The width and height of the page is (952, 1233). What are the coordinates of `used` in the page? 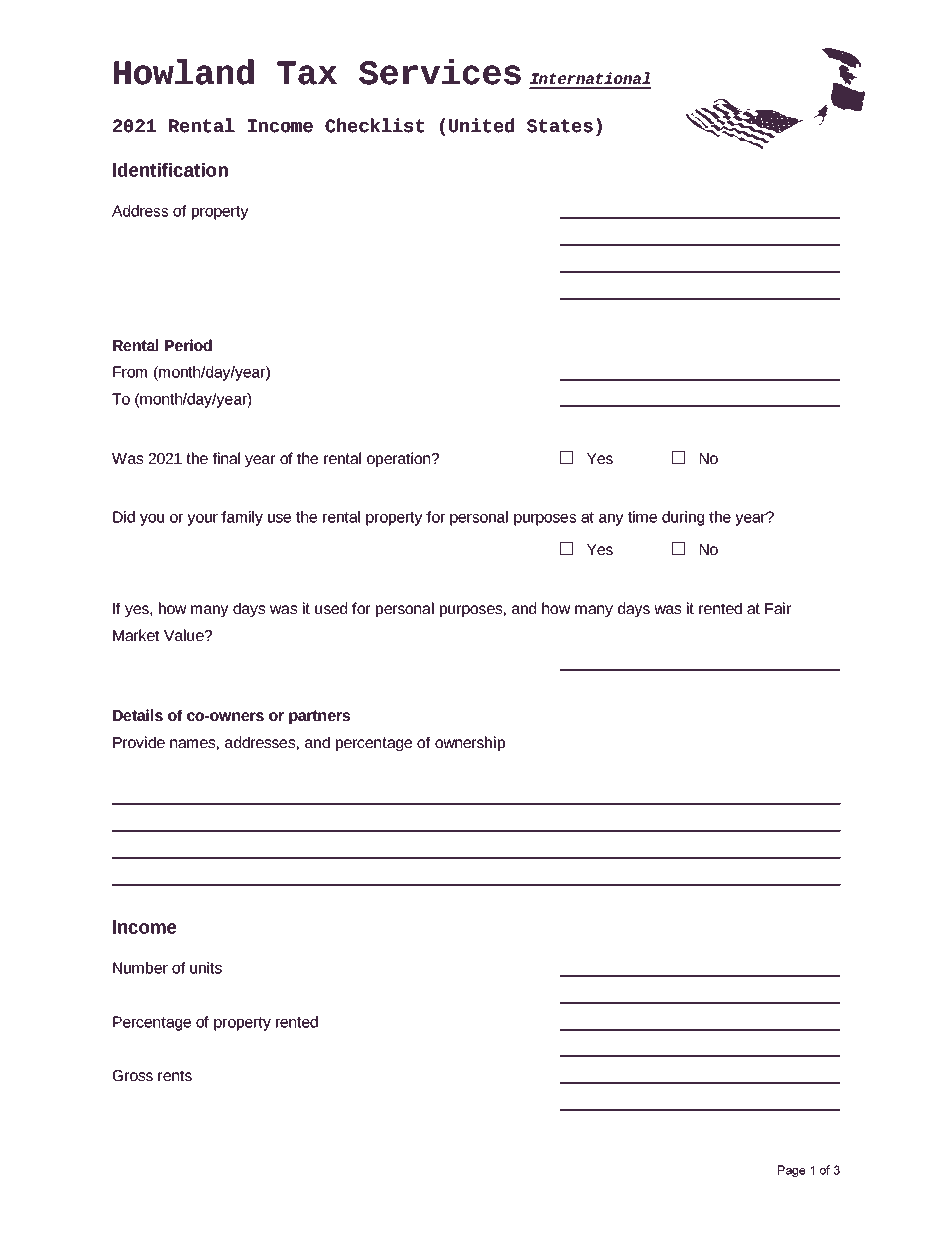 It's located at (331, 608).
